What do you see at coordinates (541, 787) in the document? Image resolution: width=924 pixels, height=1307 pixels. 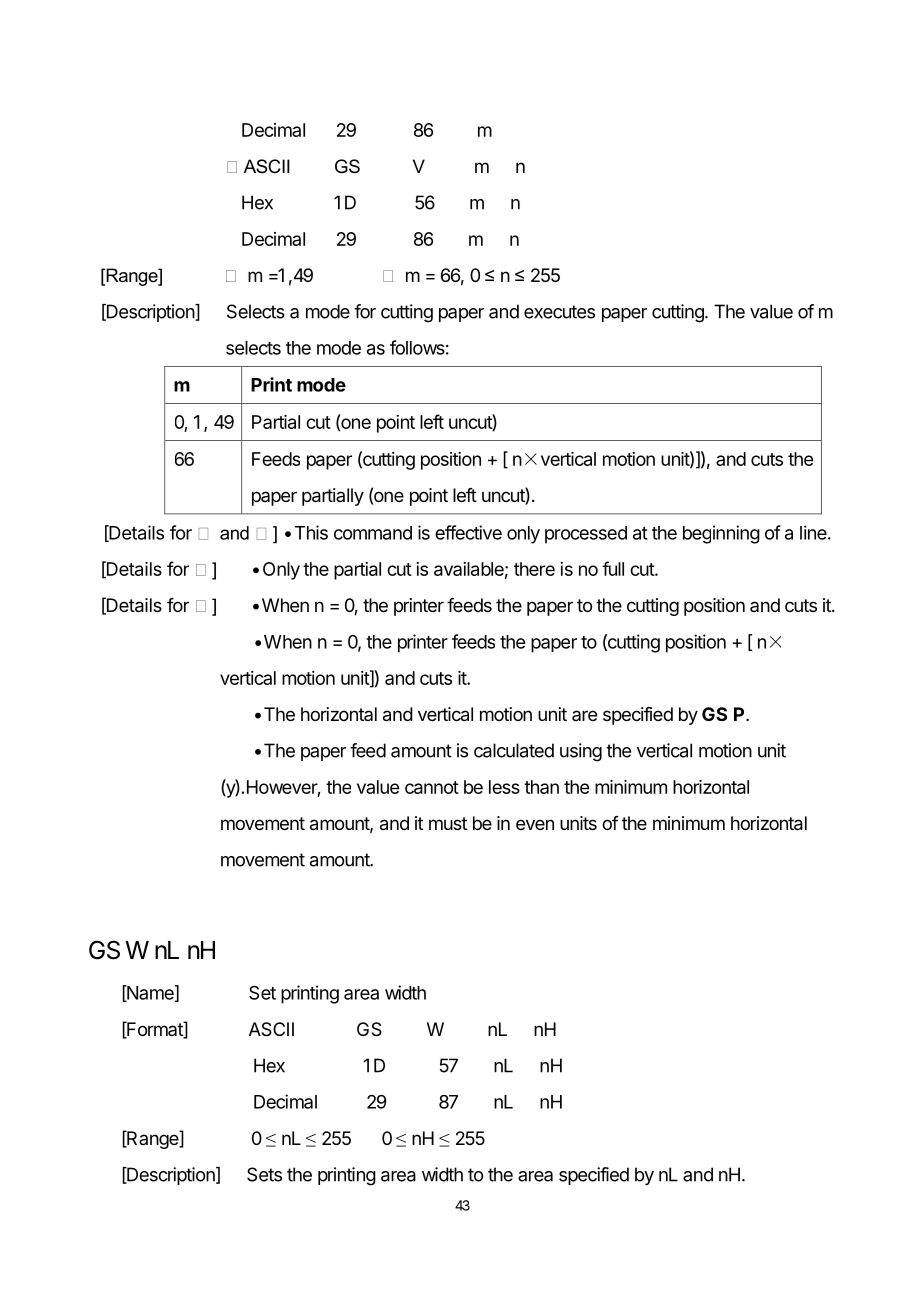 I see `than` at bounding box center [541, 787].
